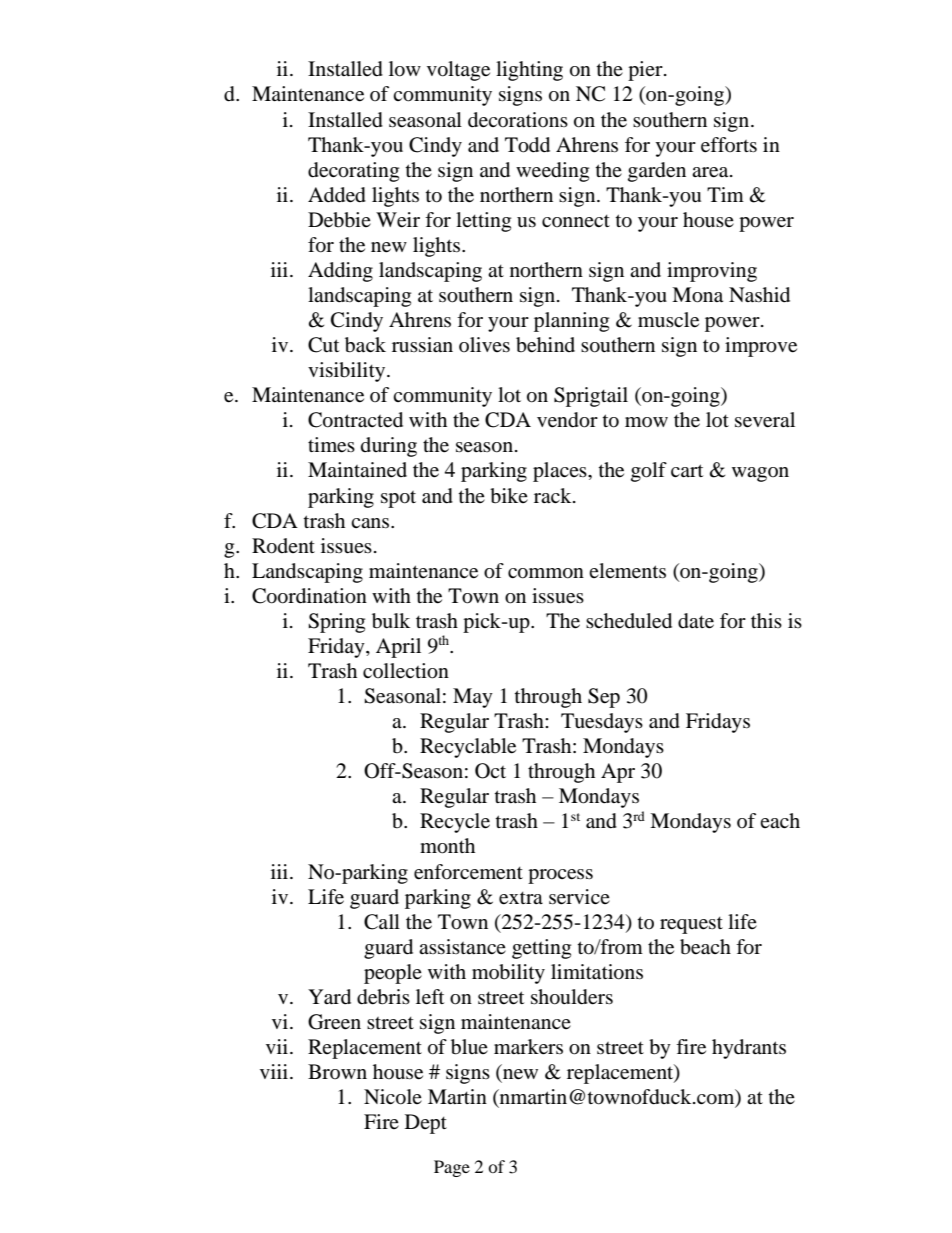  What do you see at coordinates (490, 771) in the image?
I see `Oct` at bounding box center [490, 771].
